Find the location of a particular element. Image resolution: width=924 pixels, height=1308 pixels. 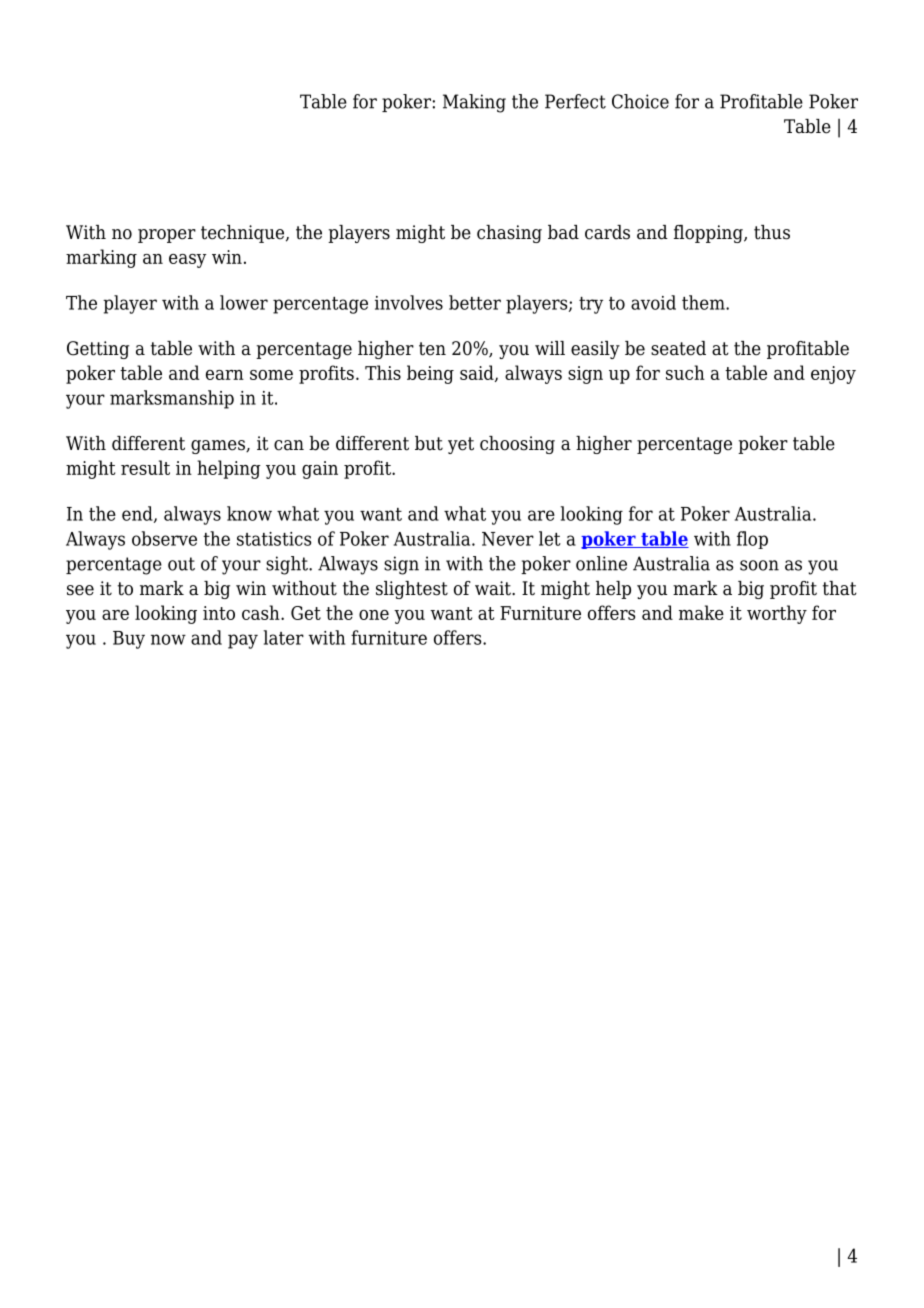

Never is located at coordinates (508, 539).
